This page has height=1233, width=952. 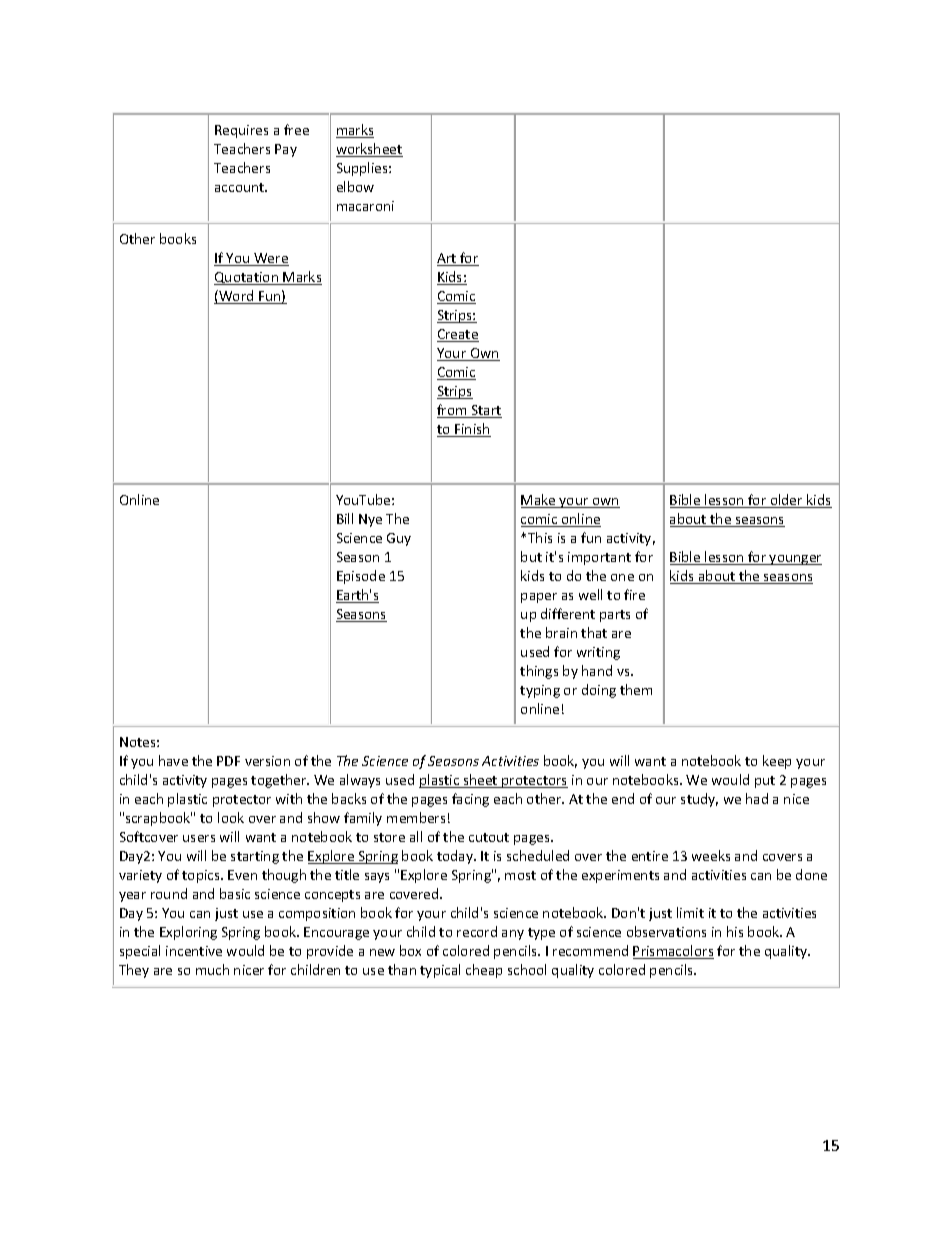 I want to click on free, so click(x=296, y=129).
